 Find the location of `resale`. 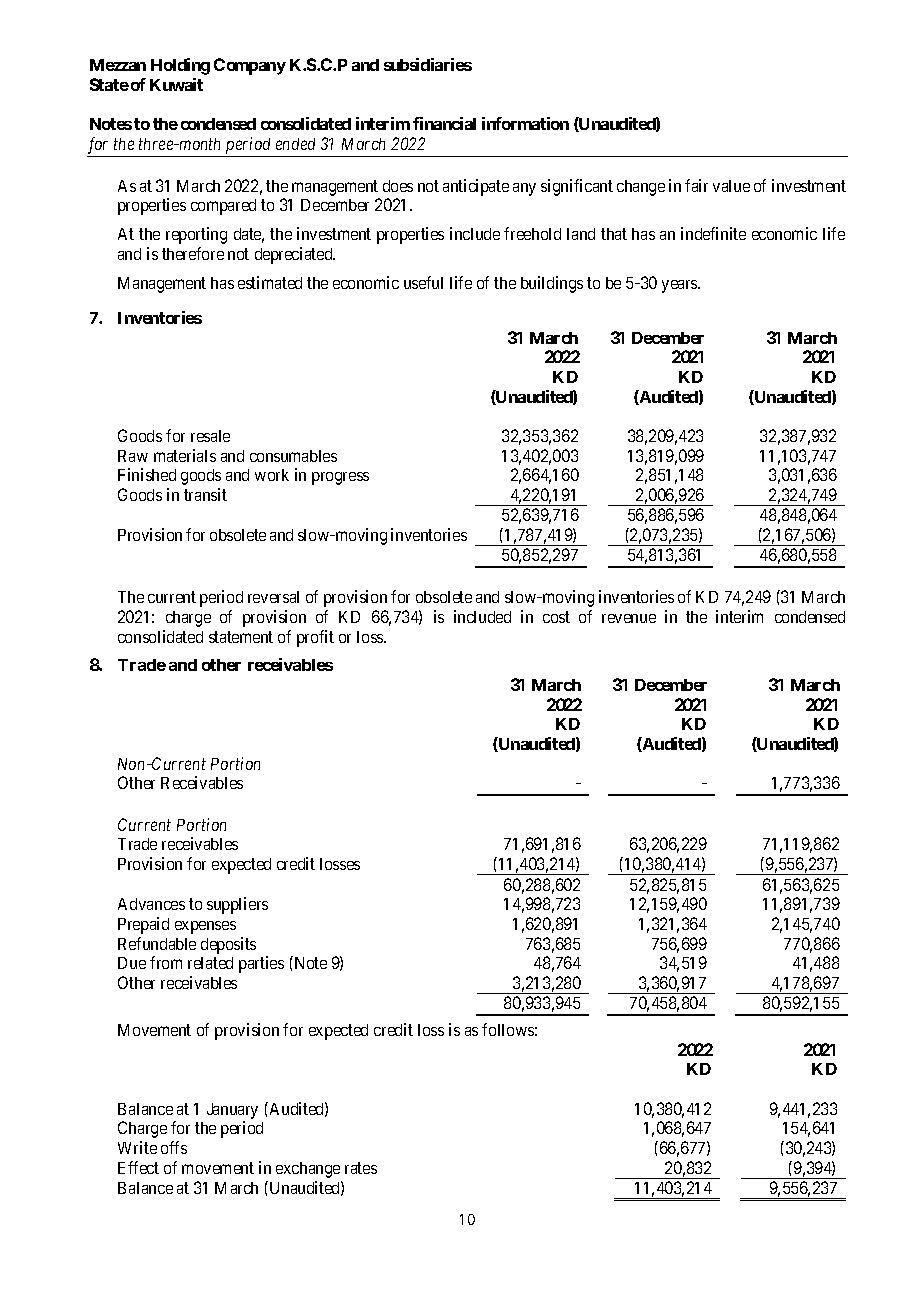

resale is located at coordinates (210, 436).
